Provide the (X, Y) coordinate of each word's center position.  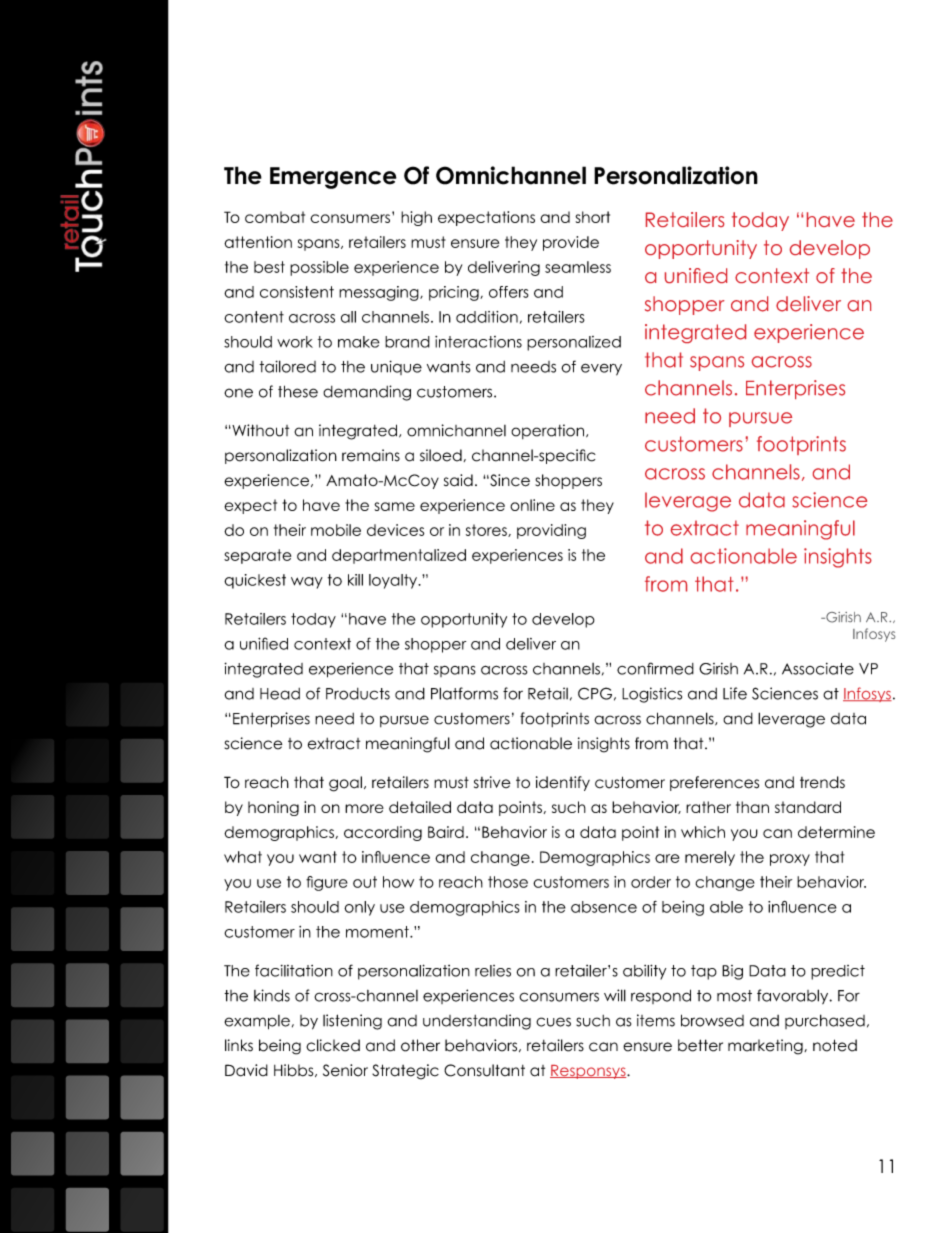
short (592, 217)
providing (551, 531)
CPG (595, 693)
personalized (574, 343)
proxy (790, 860)
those (508, 882)
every (601, 369)
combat (275, 217)
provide (571, 243)
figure (327, 883)
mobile (336, 530)
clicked (333, 1045)
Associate (818, 669)
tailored (287, 366)
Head (280, 694)
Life (735, 693)
